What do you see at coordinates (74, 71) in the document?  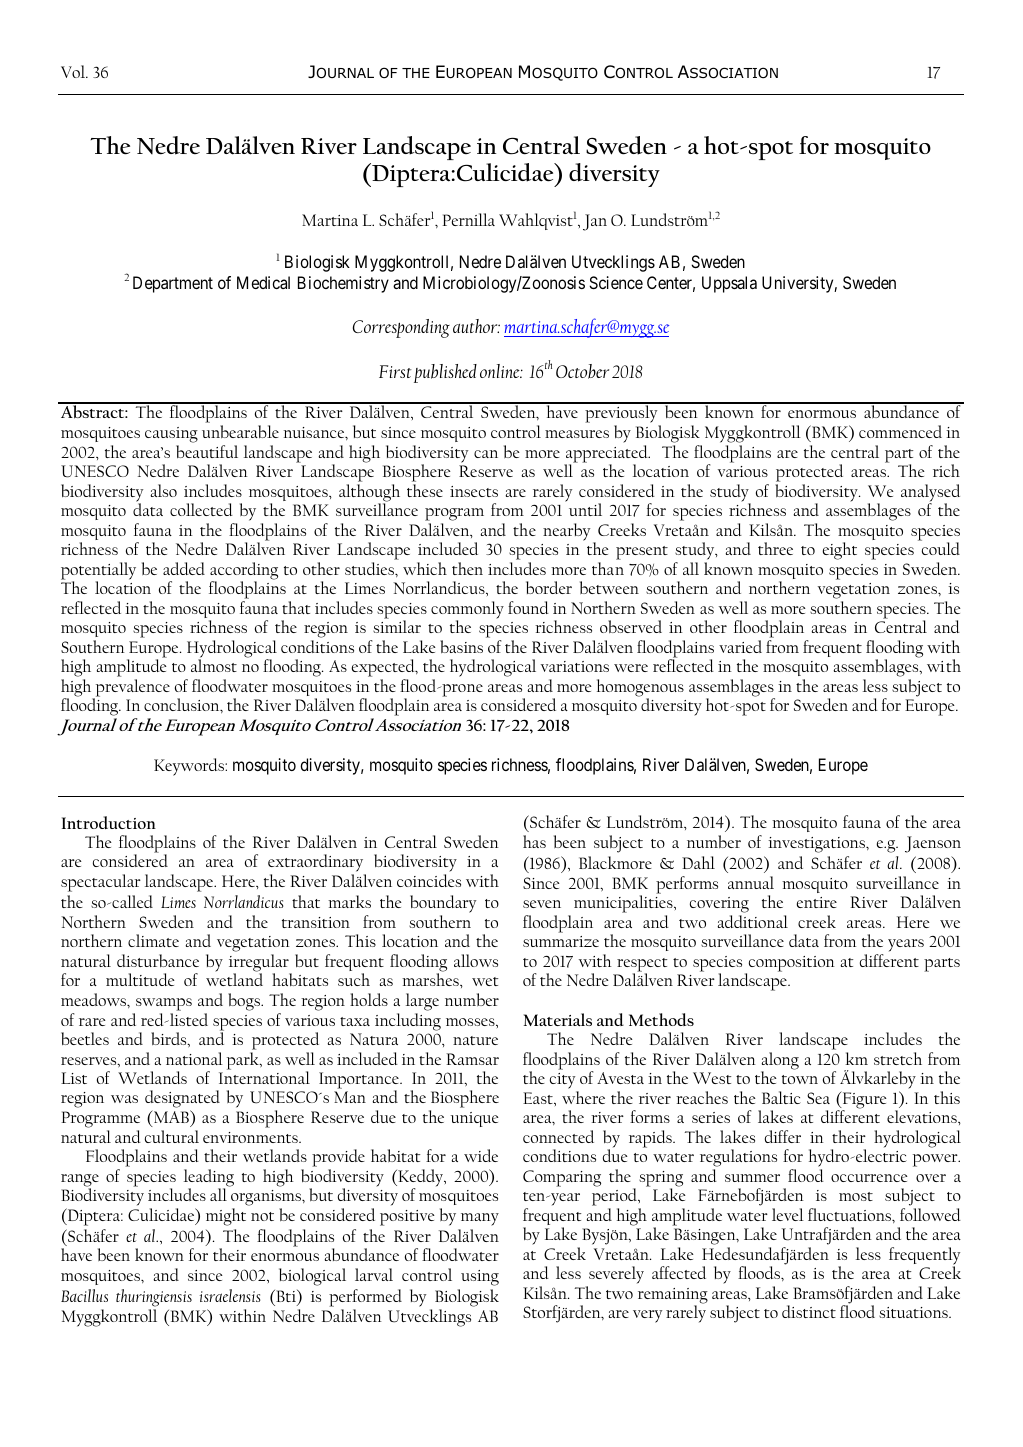 I see `Vol` at bounding box center [74, 71].
